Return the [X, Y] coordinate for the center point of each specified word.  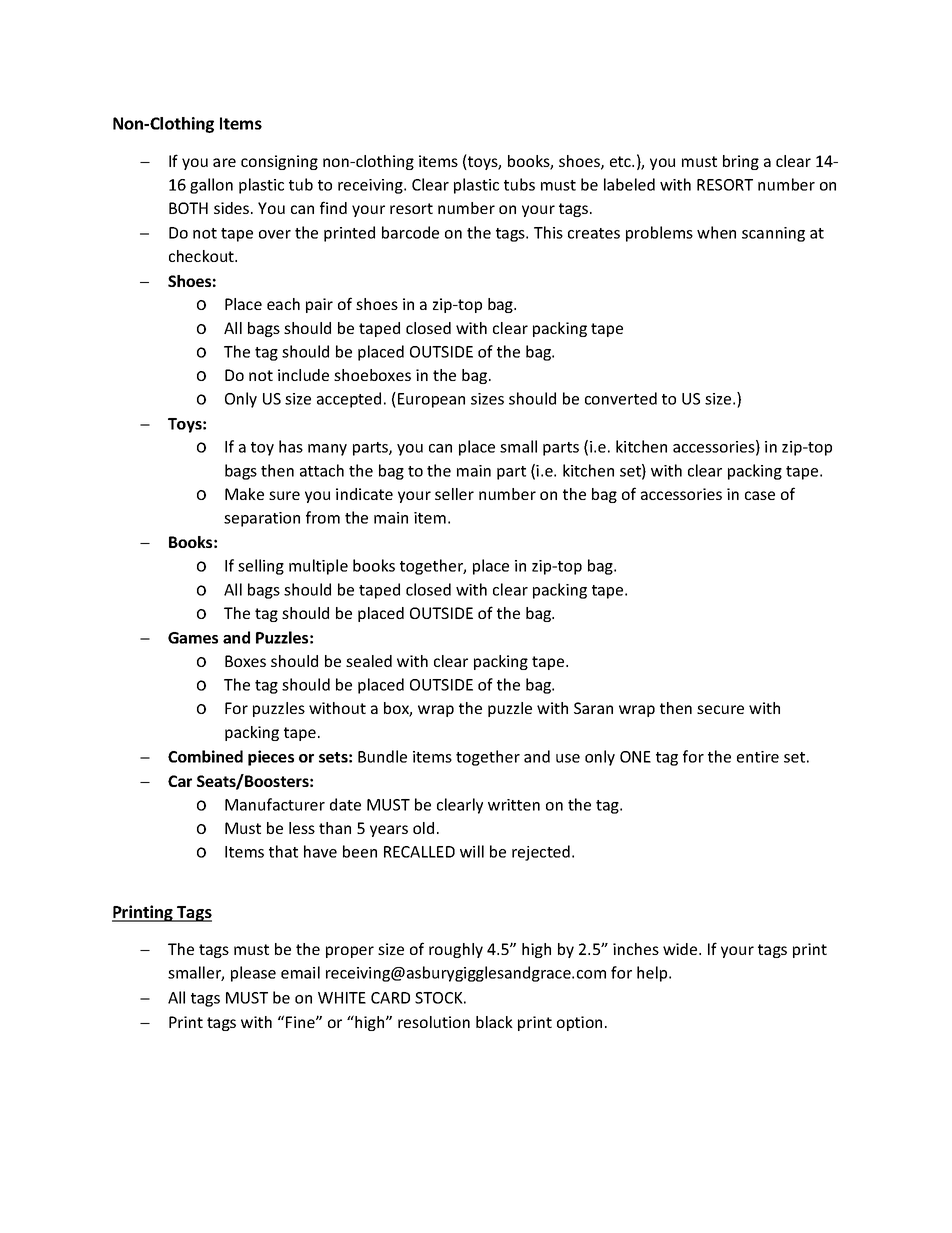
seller [454, 494]
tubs [519, 184]
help [653, 974]
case [760, 495]
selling [261, 567]
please [253, 974]
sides [233, 208]
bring [741, 162]
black [494, 1022]
